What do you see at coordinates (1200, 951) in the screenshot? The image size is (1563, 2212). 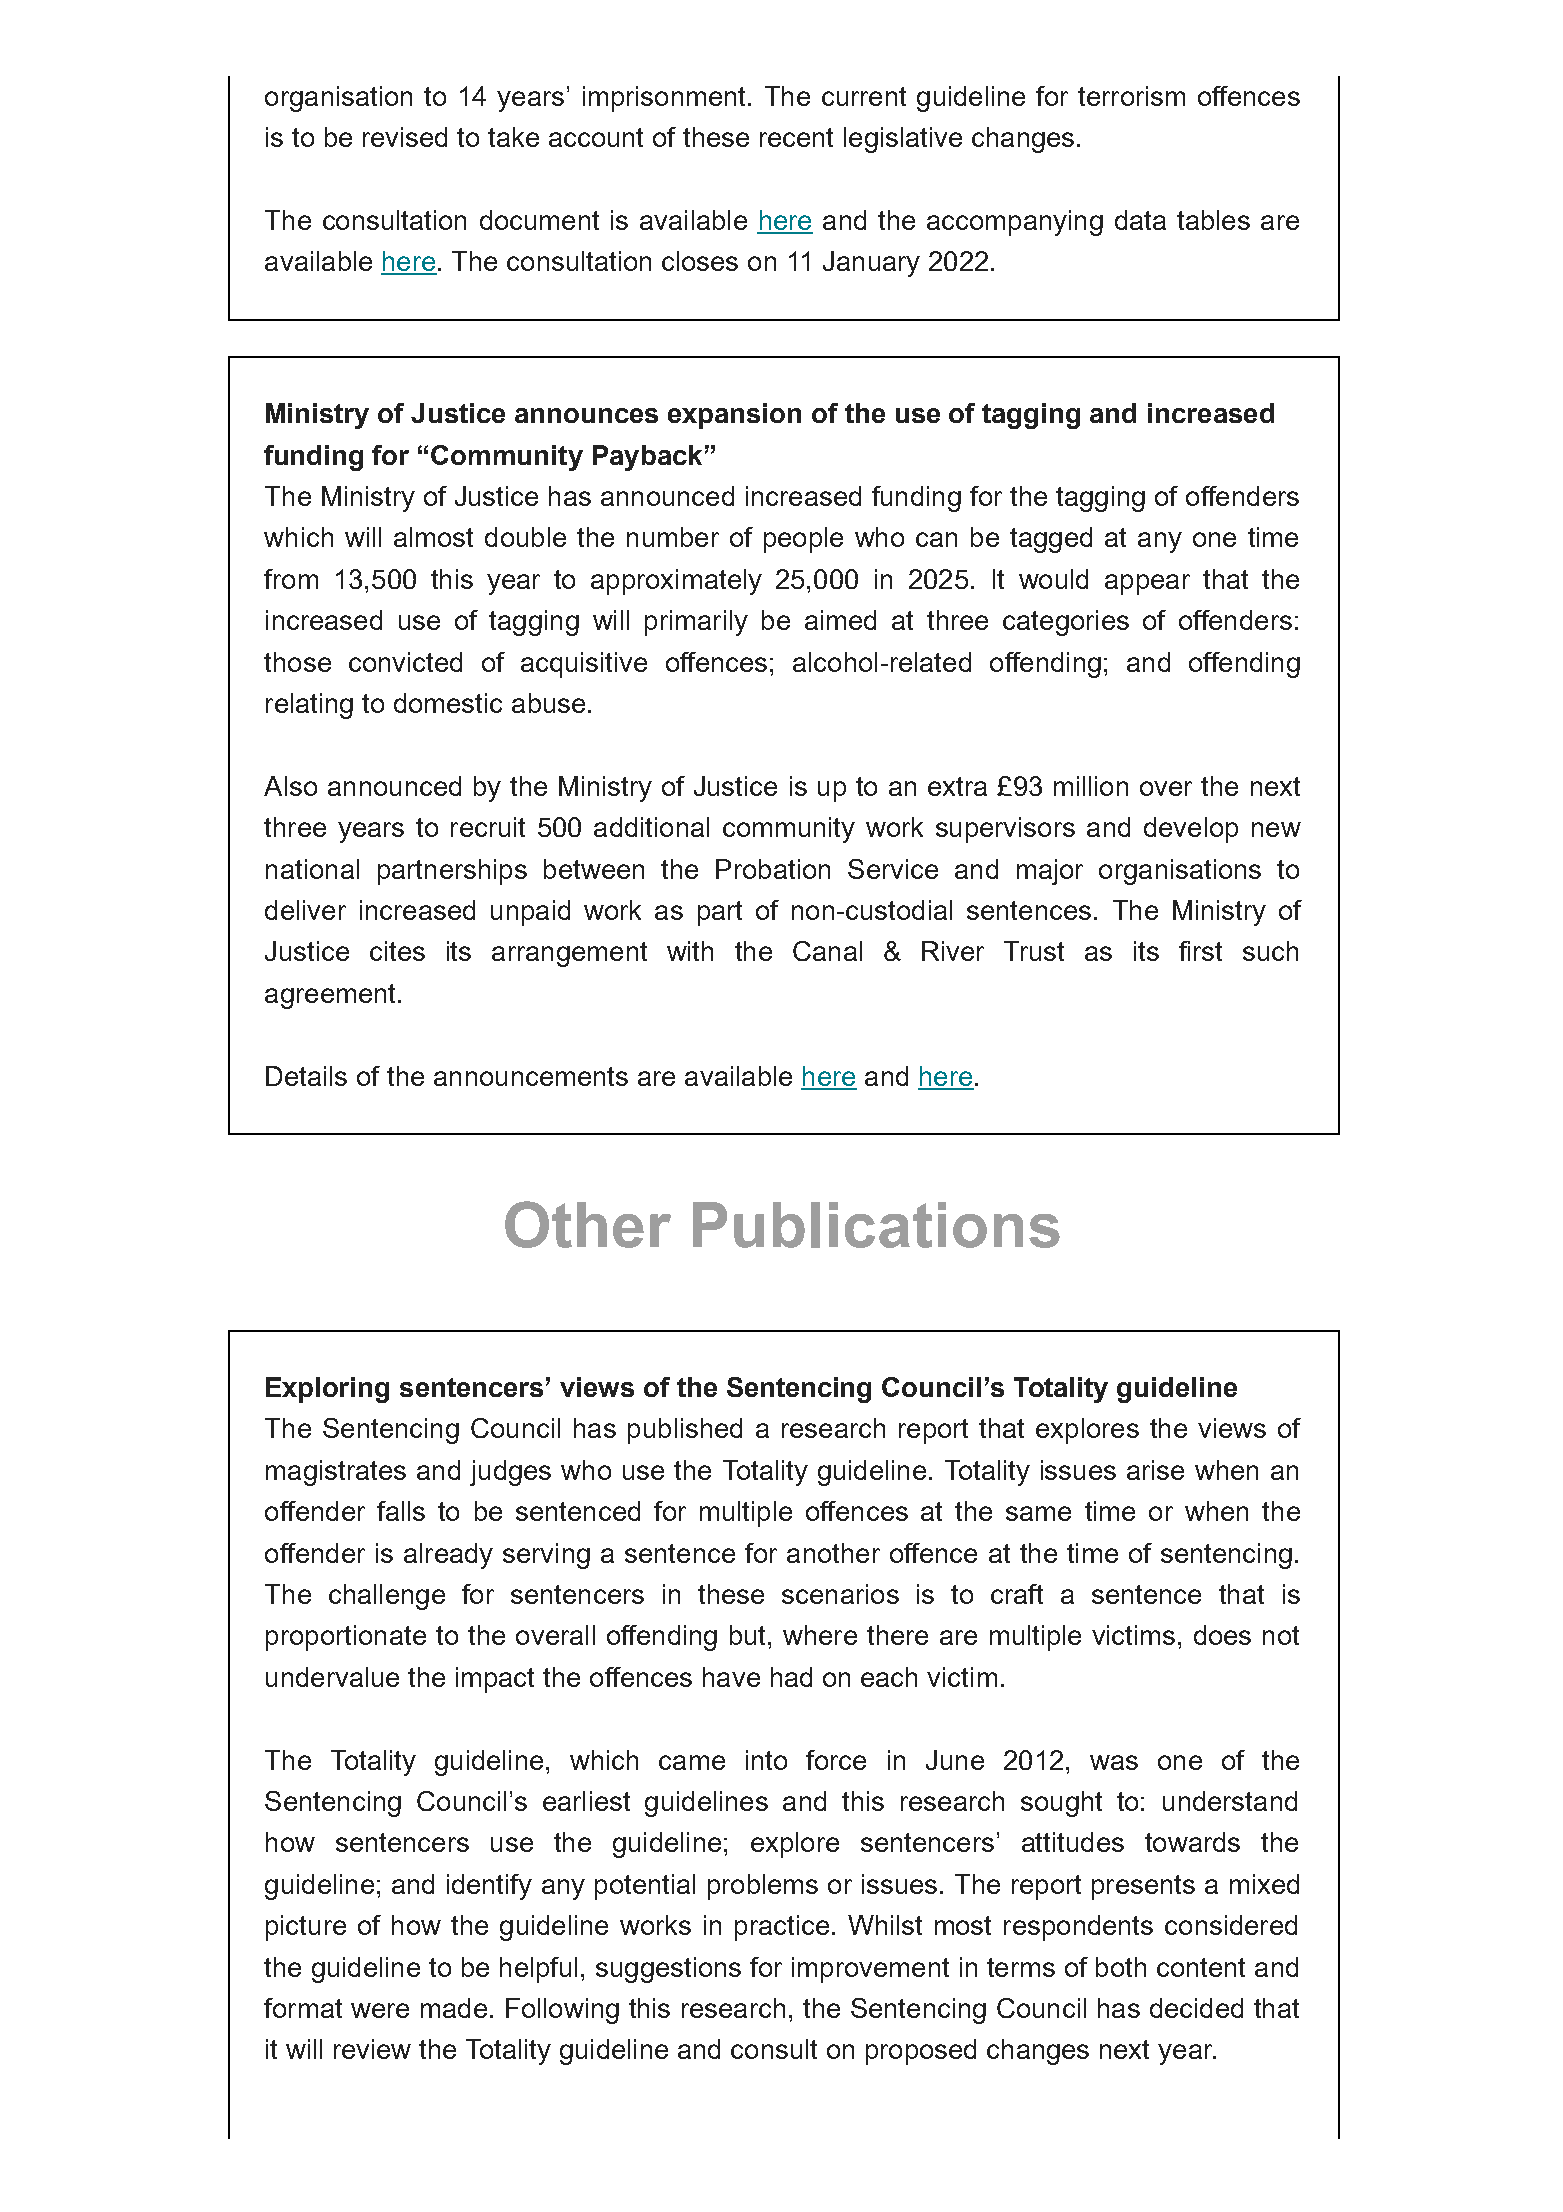 I see `first` at bounding box center [1200, 951].
